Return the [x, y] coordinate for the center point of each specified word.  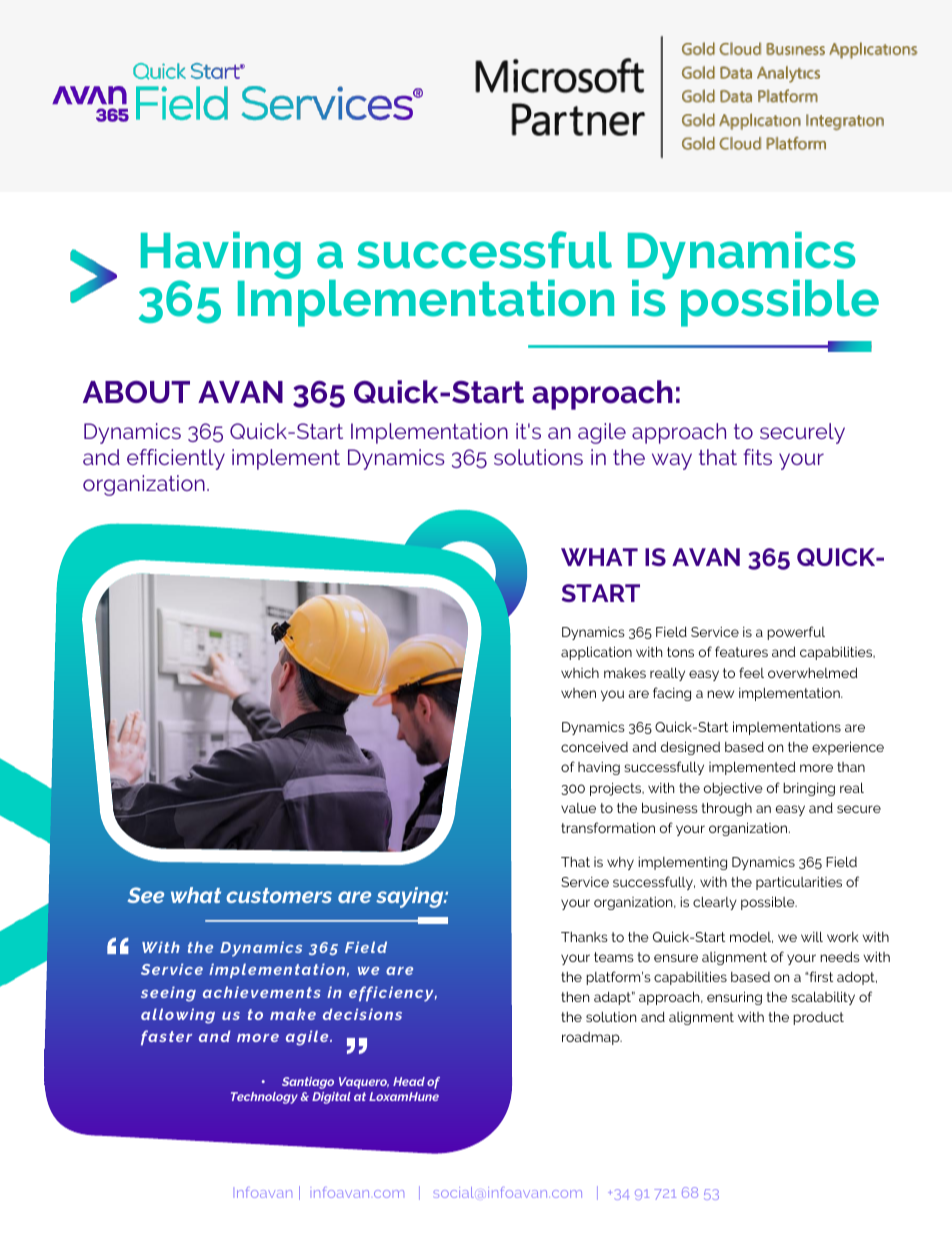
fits [757, 457]
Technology [264, 1098]
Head [409, 1081]
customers [279, 895]
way [672, 461]
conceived [594, 746]
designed [690, 748]
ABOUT [136, 392]
